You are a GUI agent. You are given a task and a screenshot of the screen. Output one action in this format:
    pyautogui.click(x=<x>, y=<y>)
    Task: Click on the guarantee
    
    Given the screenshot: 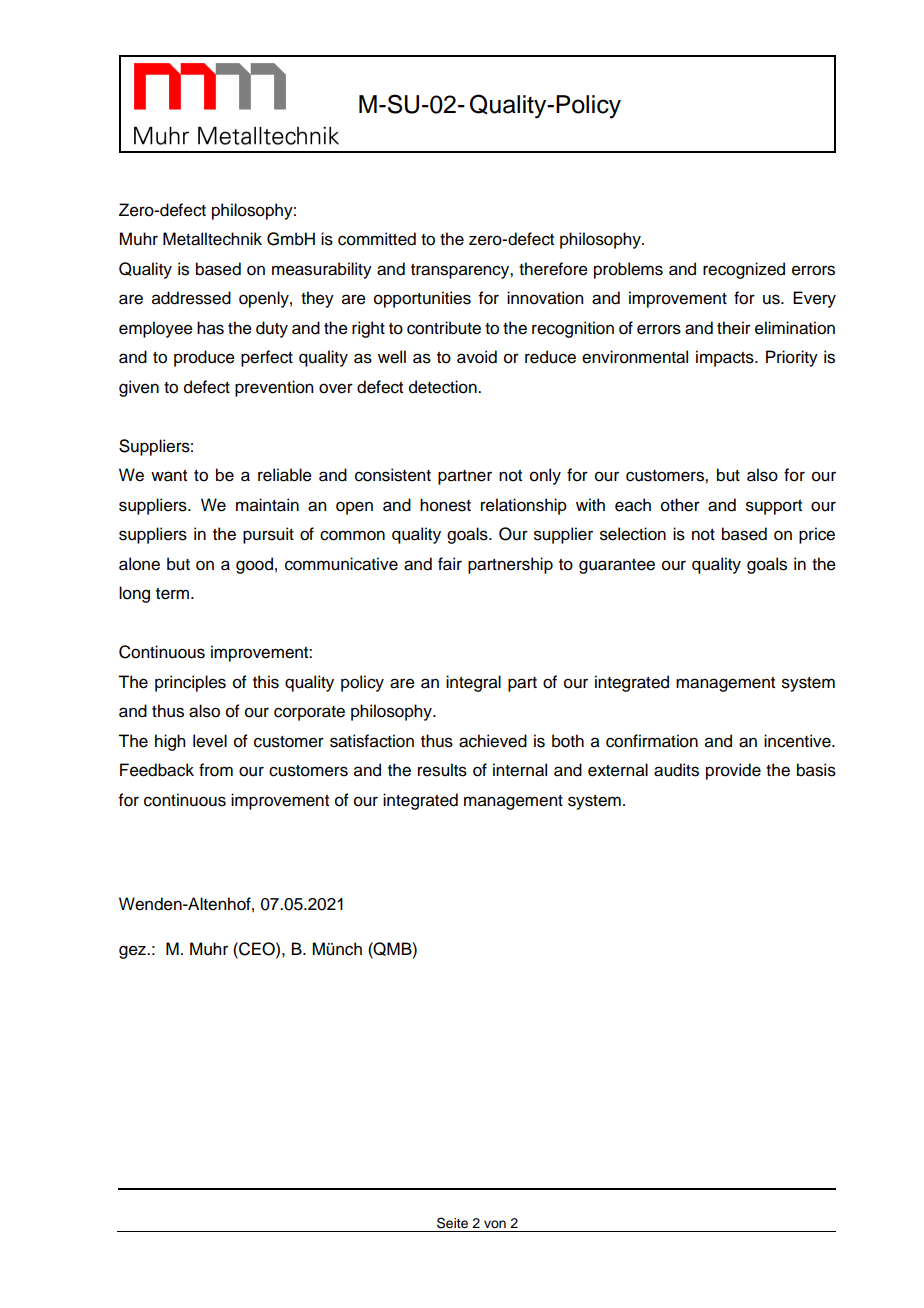 What is the action you would take?
    pyautogui.click(x=617, y=566)
